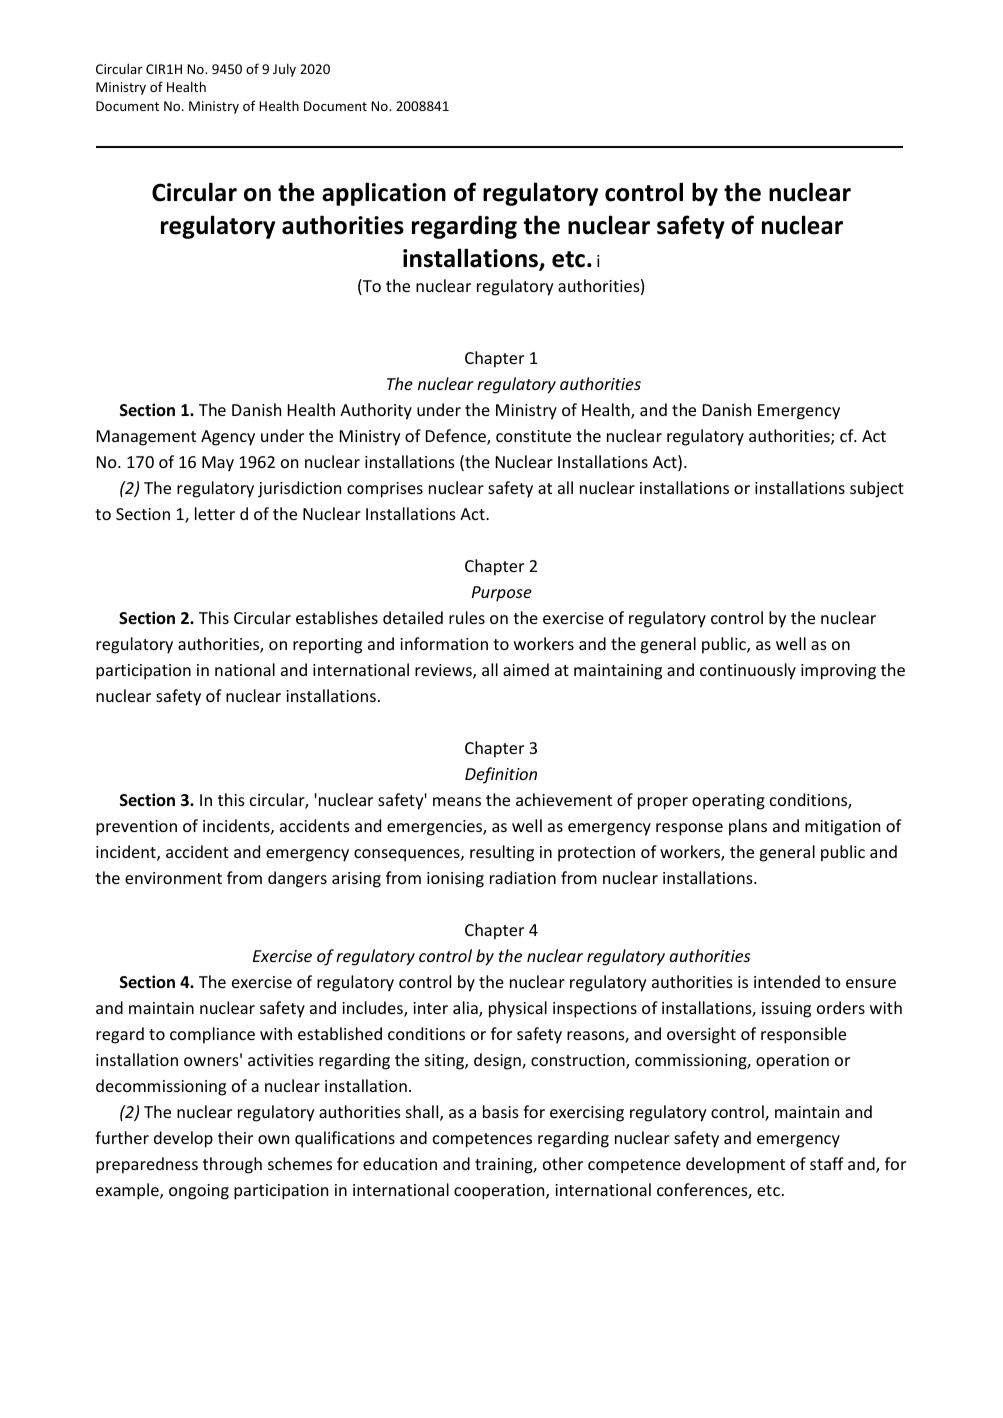 The height and width of the screenshot is (1418, 1003). Describe the element at coordinates (533, 436) in the screenshot. I see `constitute` at that location.
